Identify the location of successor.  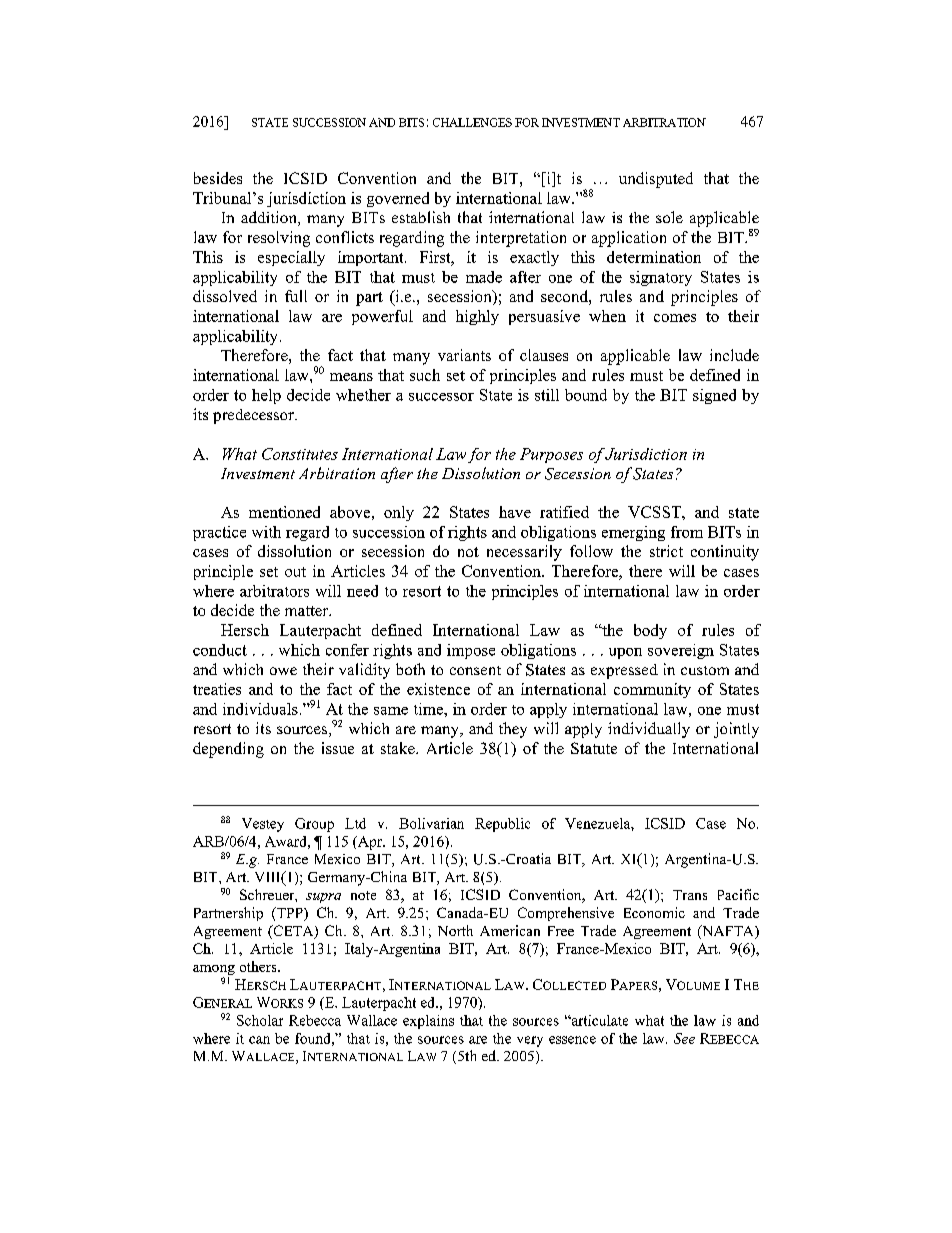
(441, 397).
